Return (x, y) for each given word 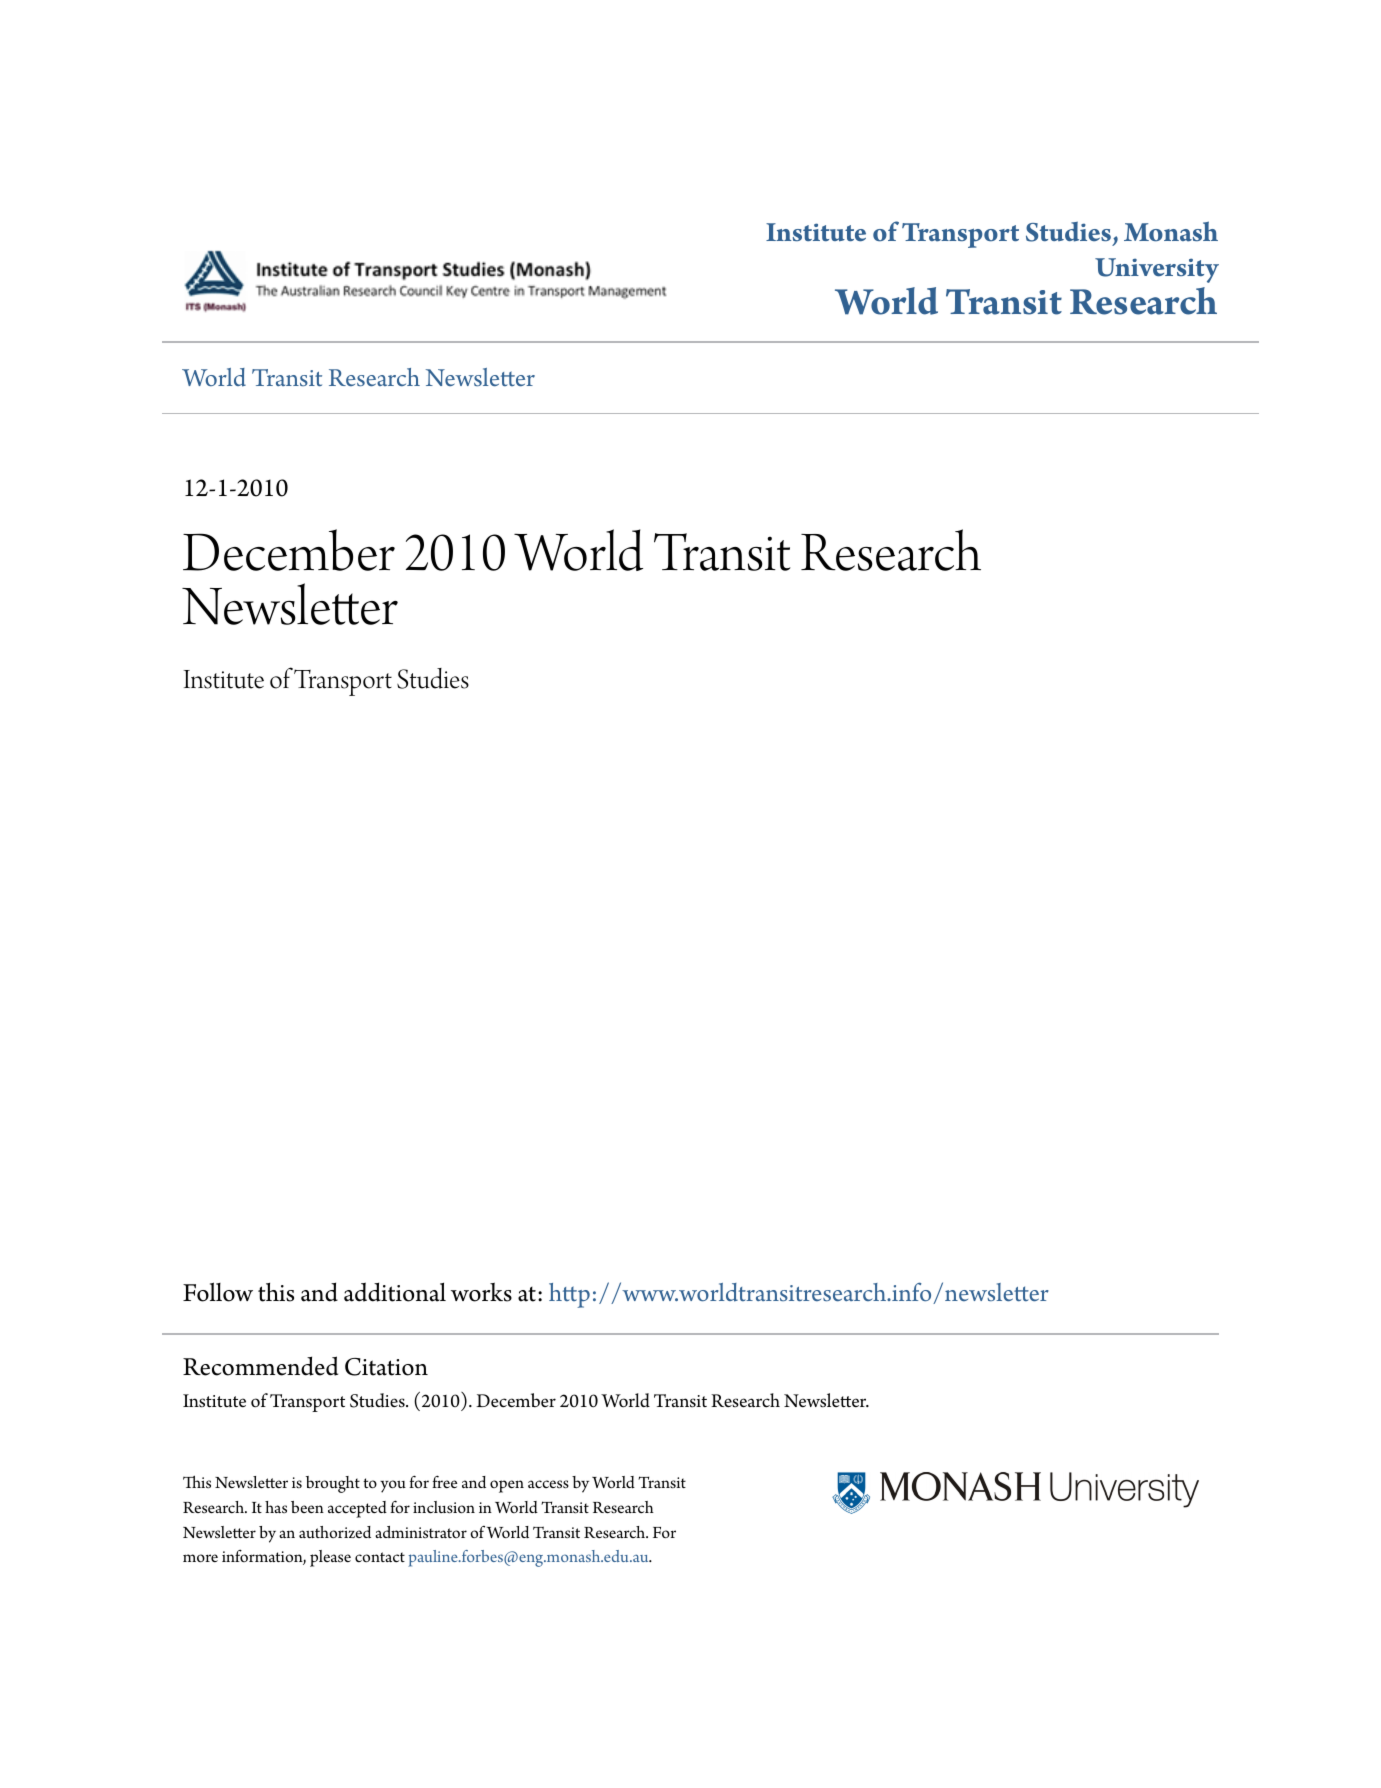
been (307, 1507)
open (507, 1486)
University (1157, 270)
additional (395, 1292)
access (548, 1484)
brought (333, 1484)
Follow (218, 1292)
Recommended (260, 1366)
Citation (386, 1367)
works (481, 1292)
